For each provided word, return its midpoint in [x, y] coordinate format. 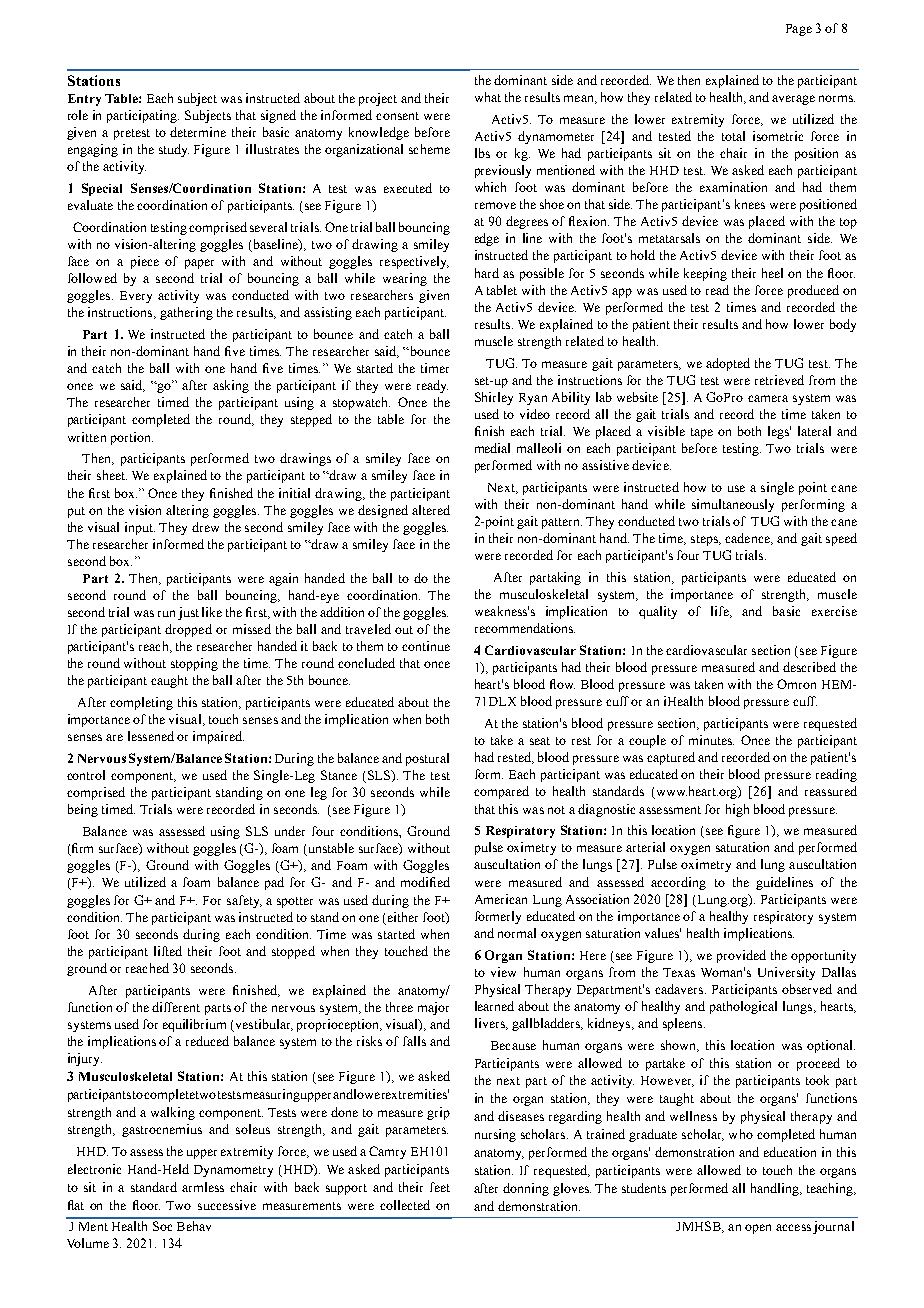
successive [227, 1205]
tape [702, 433]
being [83, 810]
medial [492, 448]
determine [198, 132]
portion [132, 438]
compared [501, 792]
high [737, 810]
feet [440, 1187]
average [793, 100]
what [488, 97]
